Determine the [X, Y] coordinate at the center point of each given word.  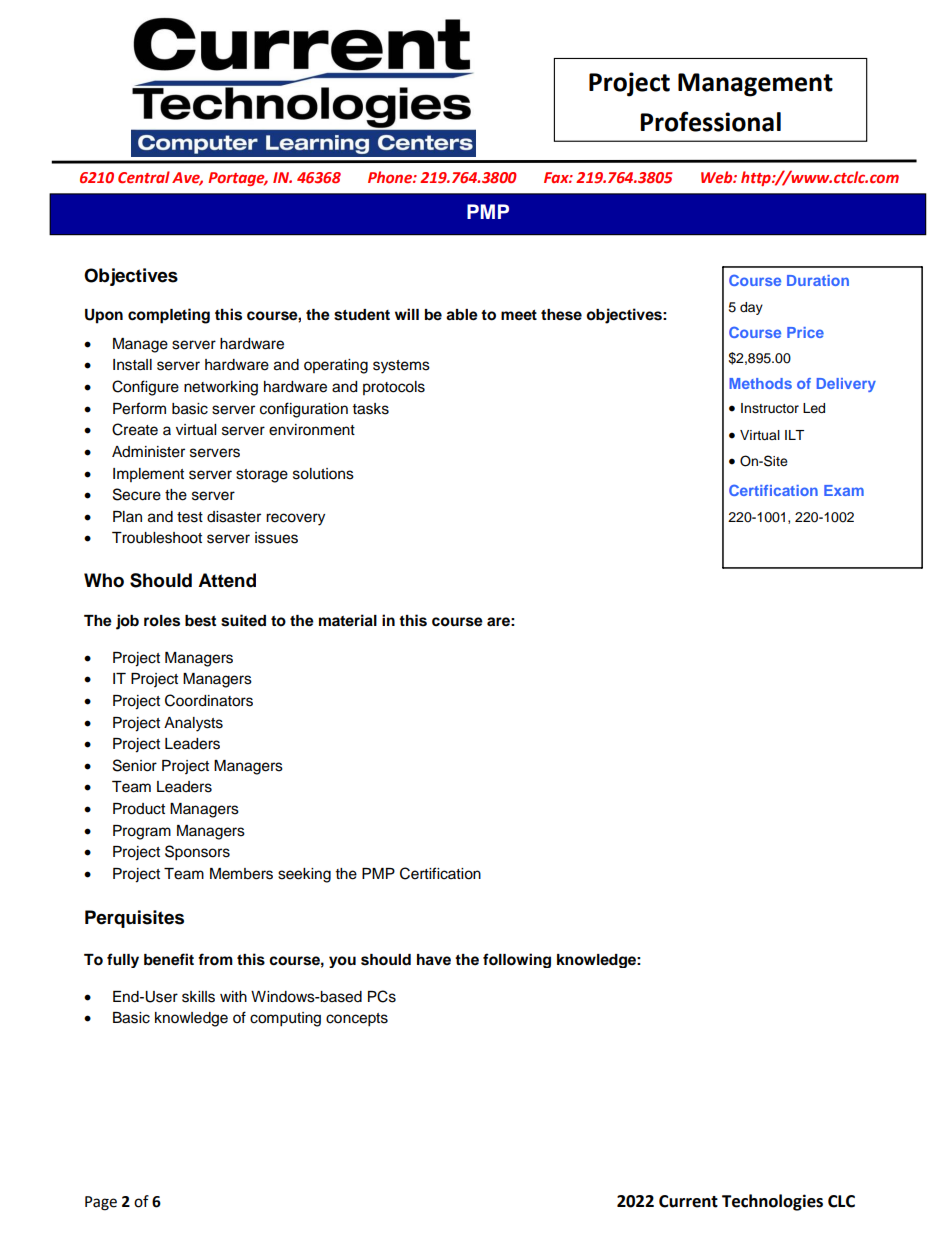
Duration [818, 280]
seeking [304, 875]
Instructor [770, 408]
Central [144, 177]
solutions [323, 474]
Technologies [772, 1202]
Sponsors [197, 853]
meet [519, 315]
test [190, 517]
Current [688, 1201]
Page [101, 1203]
